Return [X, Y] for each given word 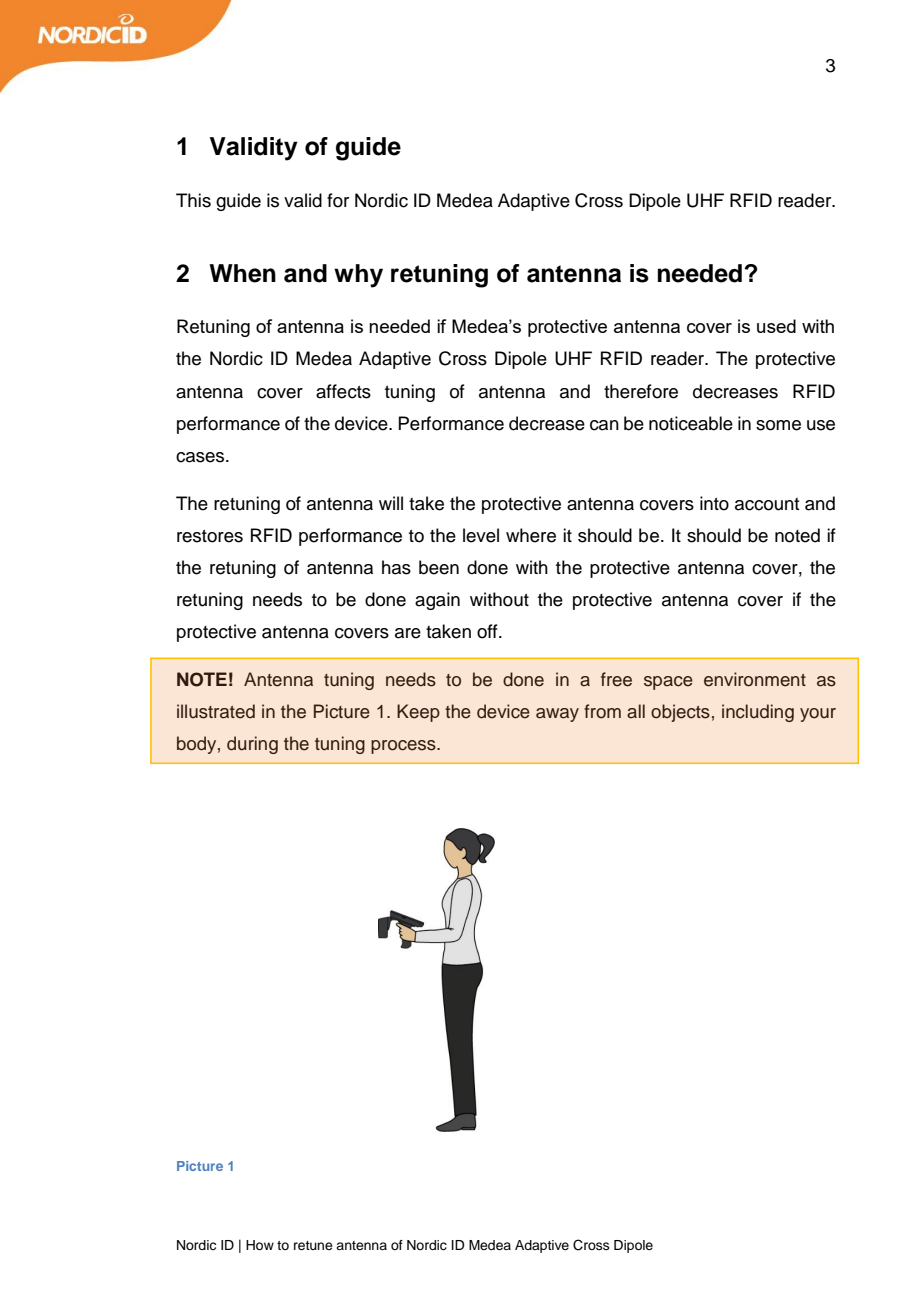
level [481, 535]
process [404, 747]
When [242, 273]
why [358, 276]
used [776, 326]
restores [210, 536]
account [767, 504]
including [758, 713]
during [252, 745]
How [260, 1245]
